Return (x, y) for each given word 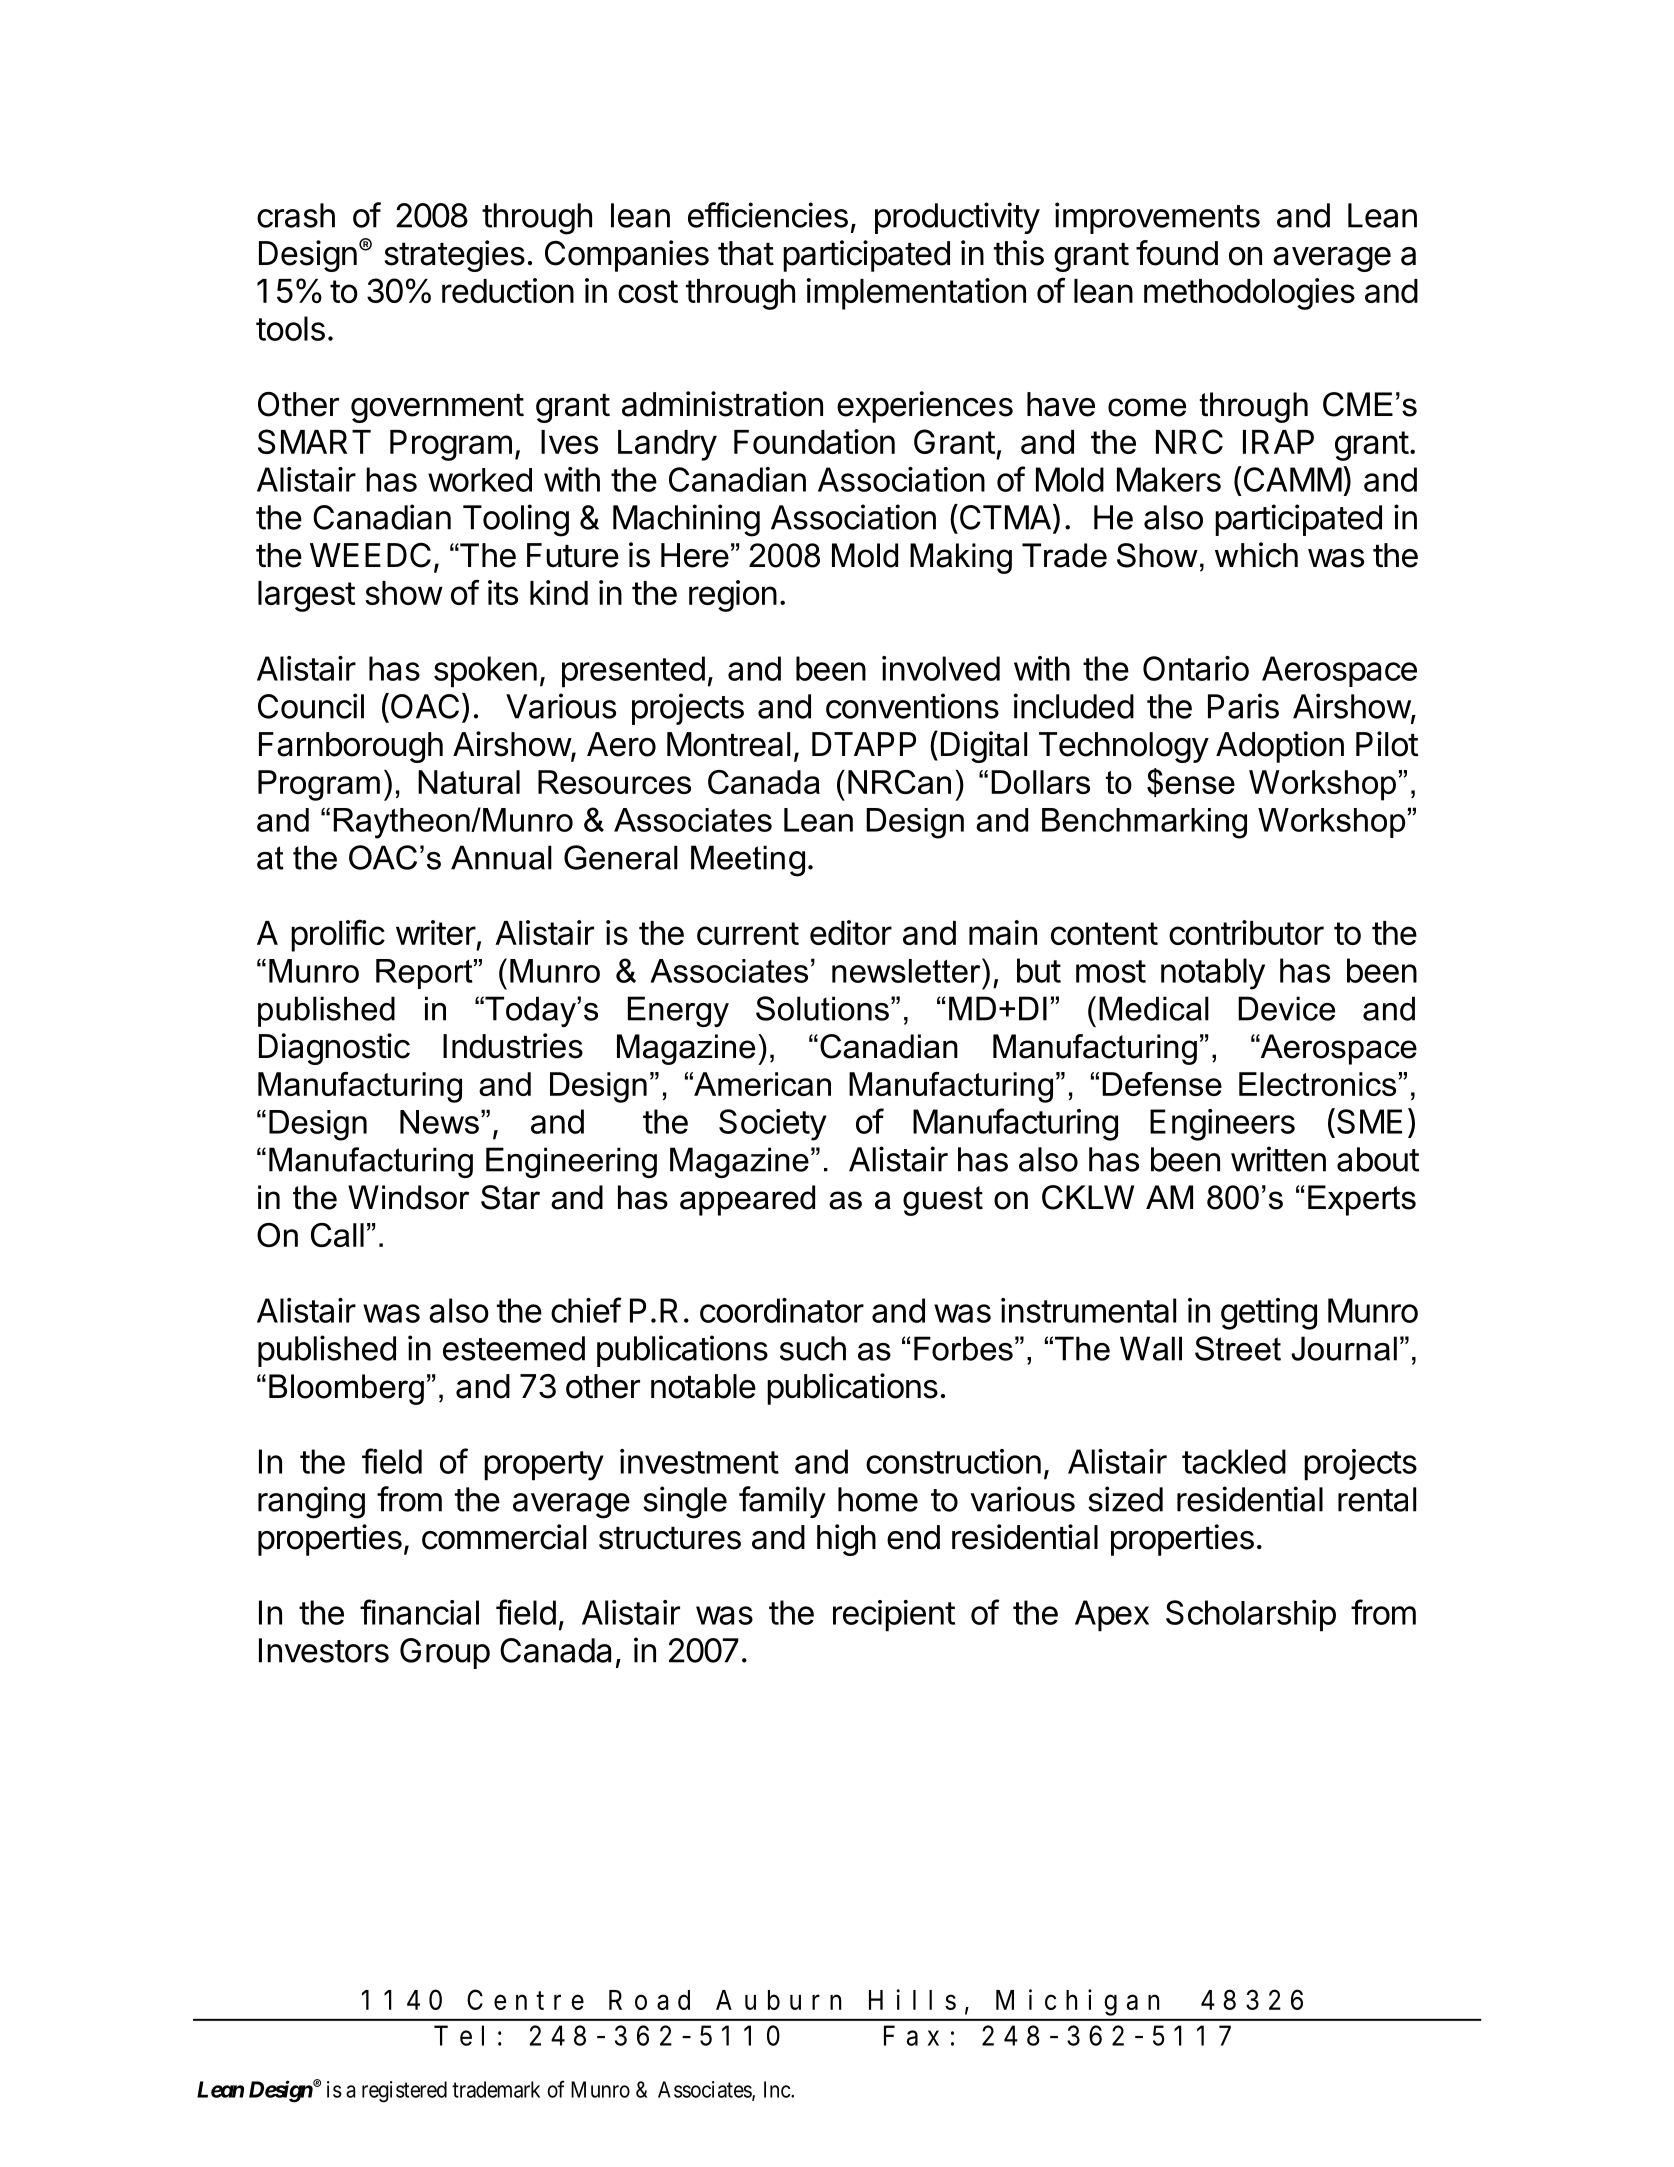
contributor (1246, 932)
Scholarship (1251, 1616)
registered (404, 2092)
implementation (916, 294)
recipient (894, 1616)
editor (851, 932)
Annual (501, 857)
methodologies (1249, 294)
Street (1238, 1348)
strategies (455, 256)
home (878, 1499)
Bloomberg (346, 1389)
